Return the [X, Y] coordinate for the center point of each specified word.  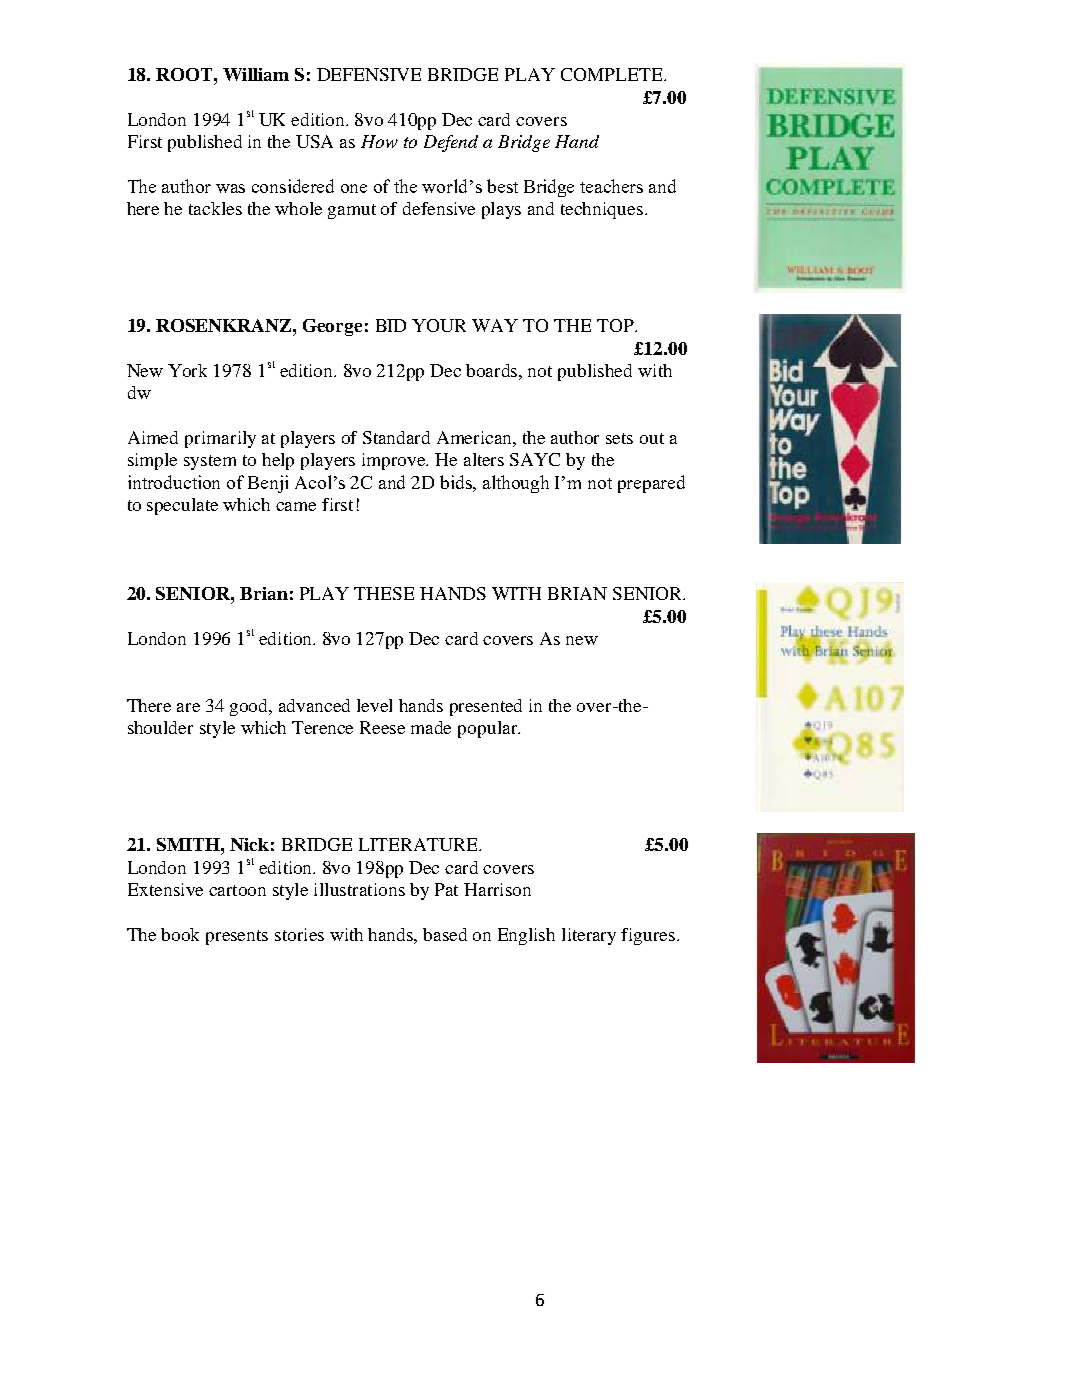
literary [589, 936]
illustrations [359, 889]
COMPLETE [613, 74]
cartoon [237, 890]
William [256, 74]
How [379, 141]
